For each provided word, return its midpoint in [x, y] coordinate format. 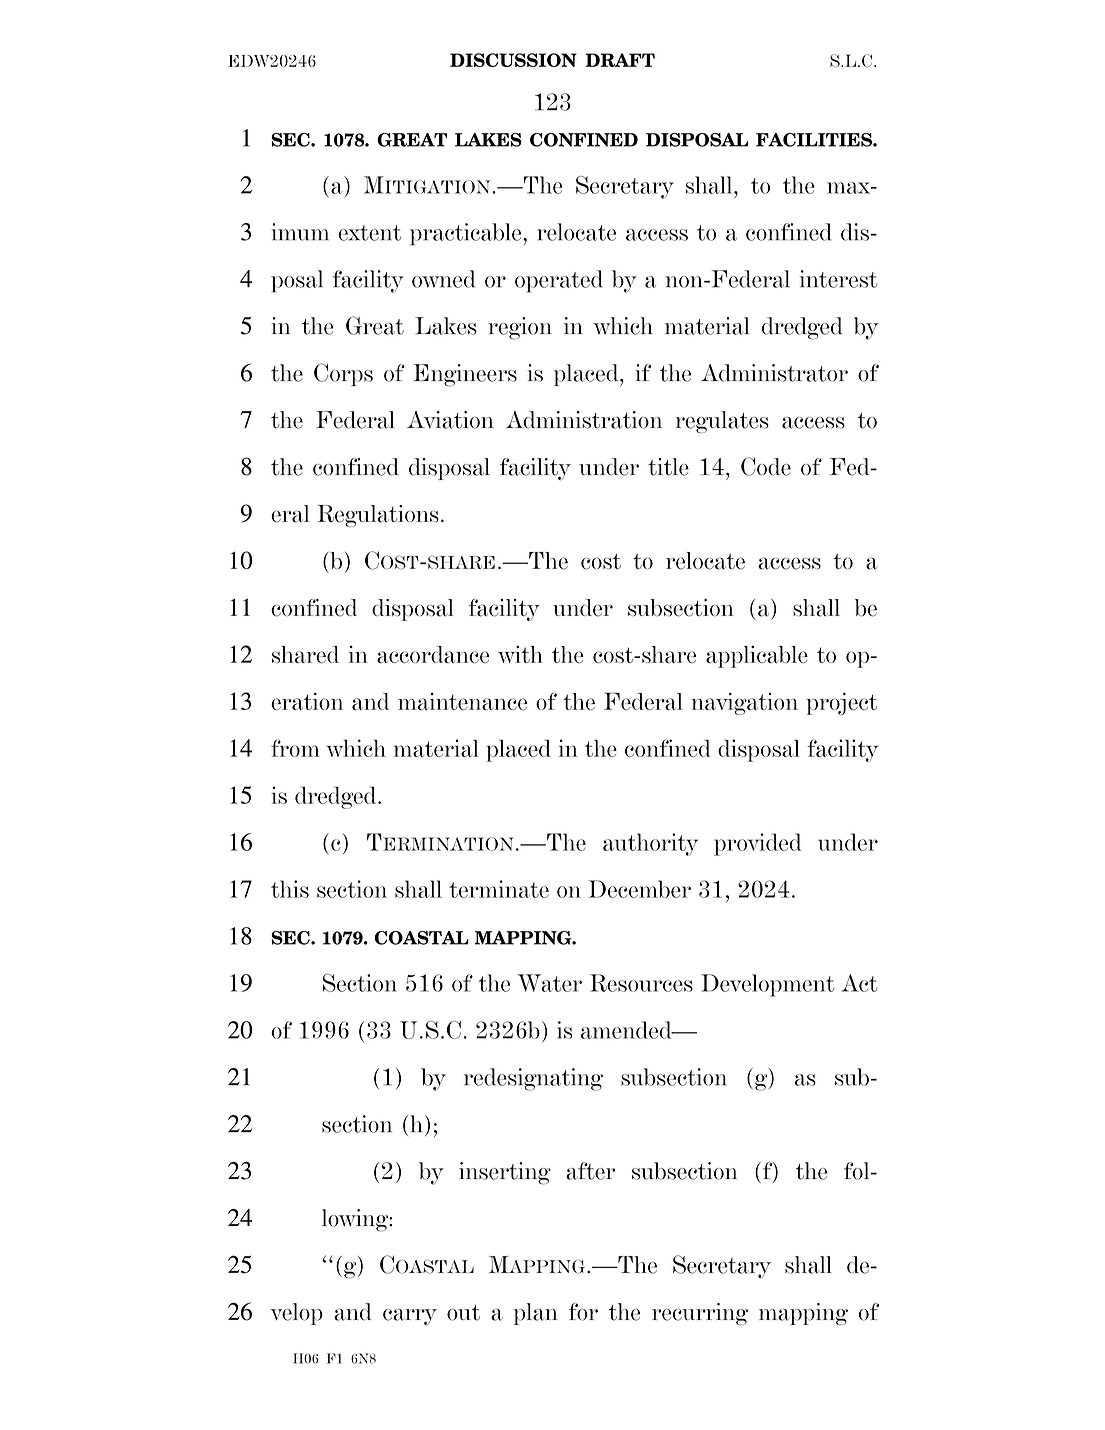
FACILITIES [815, 140]
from [295, 748]
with [520, 654]
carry [410, 1317]
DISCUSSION [513, 60]
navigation [744, 703]
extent [369, 233]
